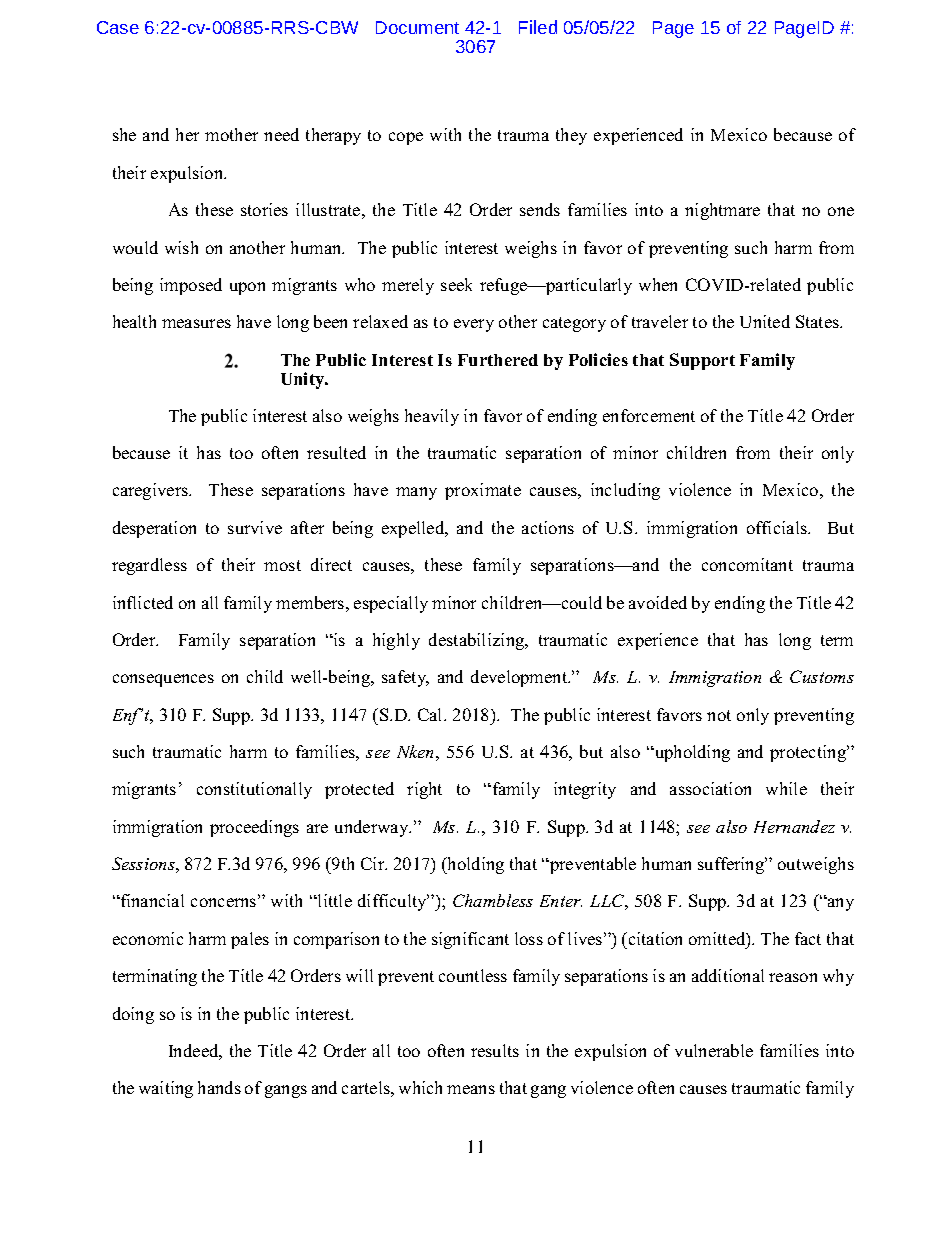 Image resolution: width=952 pixels, height=1233 pixels. I want to click on nightmare, so click(722, 211).
